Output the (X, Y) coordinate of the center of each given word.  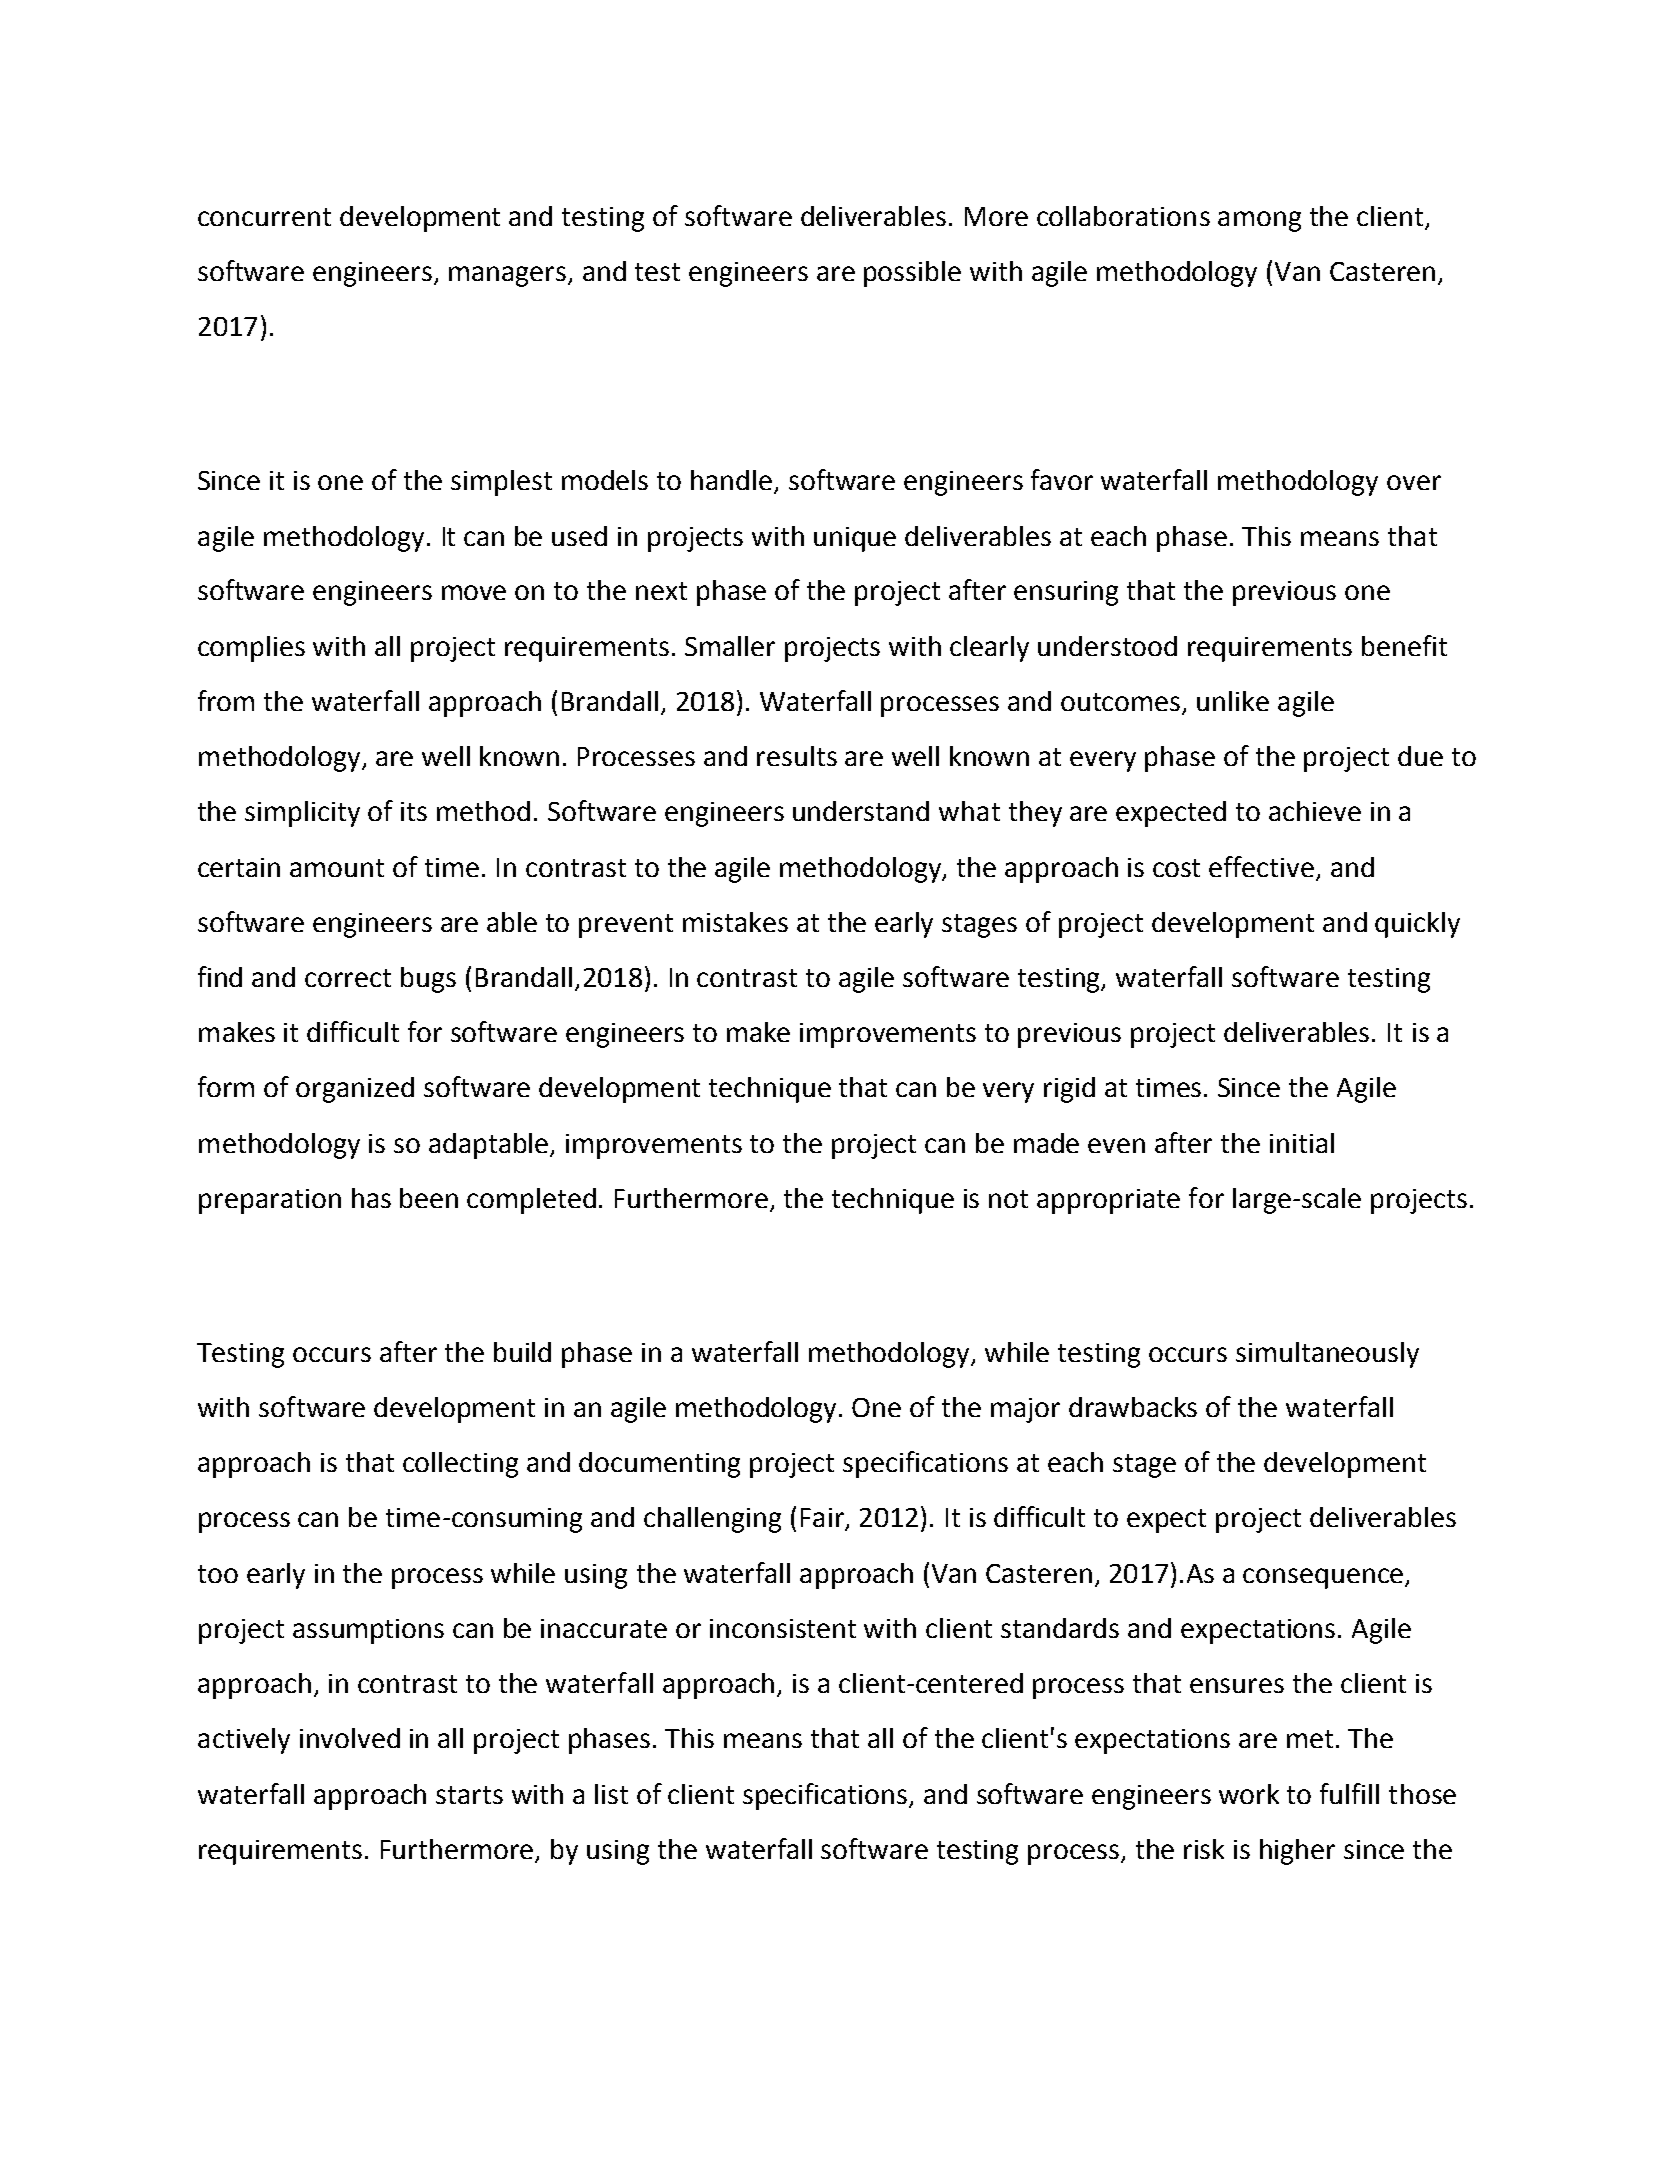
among (1259, 221)
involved (350, 1738)
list (611, 1794)
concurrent (264, 217)
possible (912, 274)
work (1249, 1794)
